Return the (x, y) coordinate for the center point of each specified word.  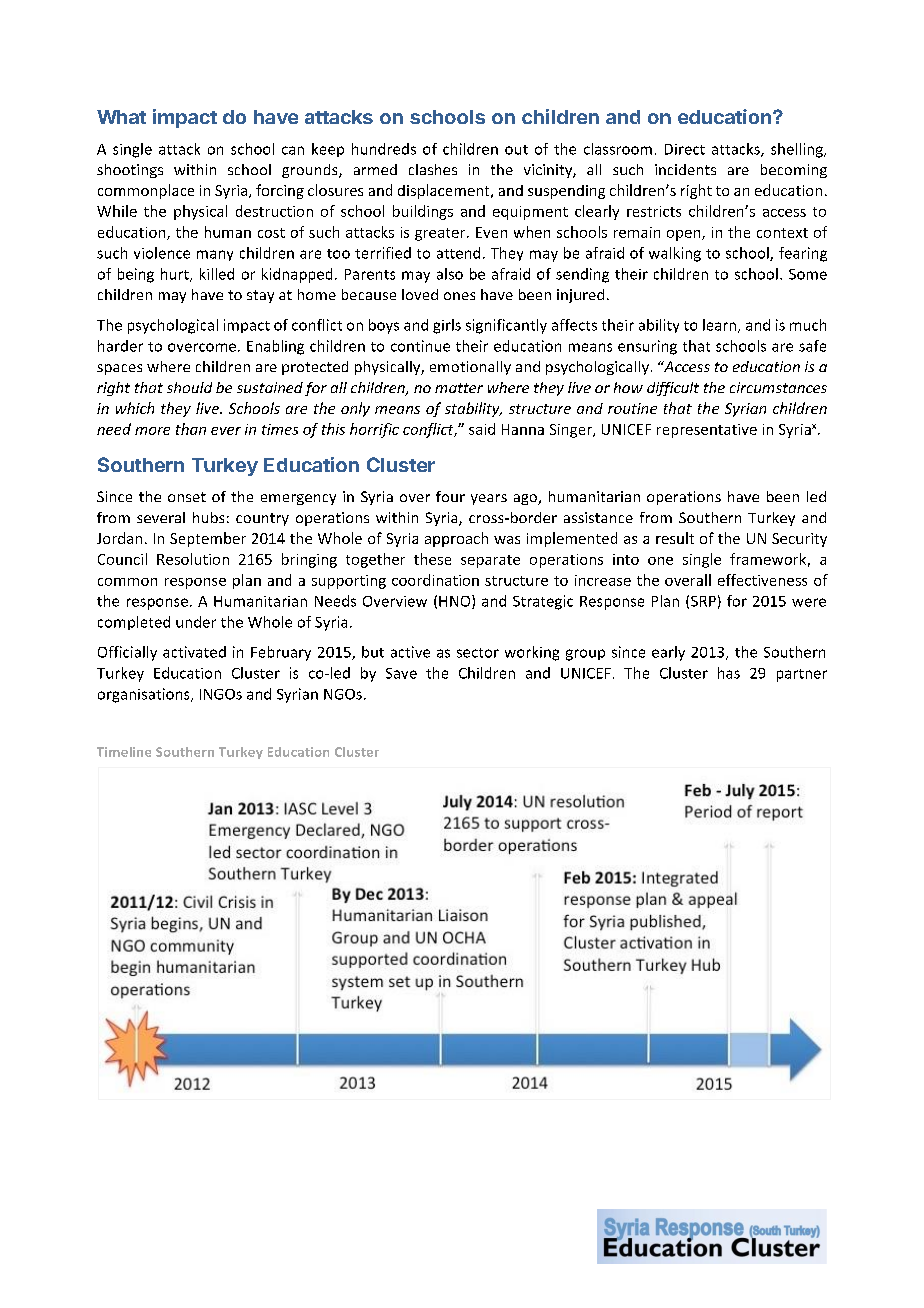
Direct (685, 149)
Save (401, 673)
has (729, 673)
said (482, 429)
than (191, 429)
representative (707, 431)
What (121, 117)
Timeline (124, 752)
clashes (433, 169)
